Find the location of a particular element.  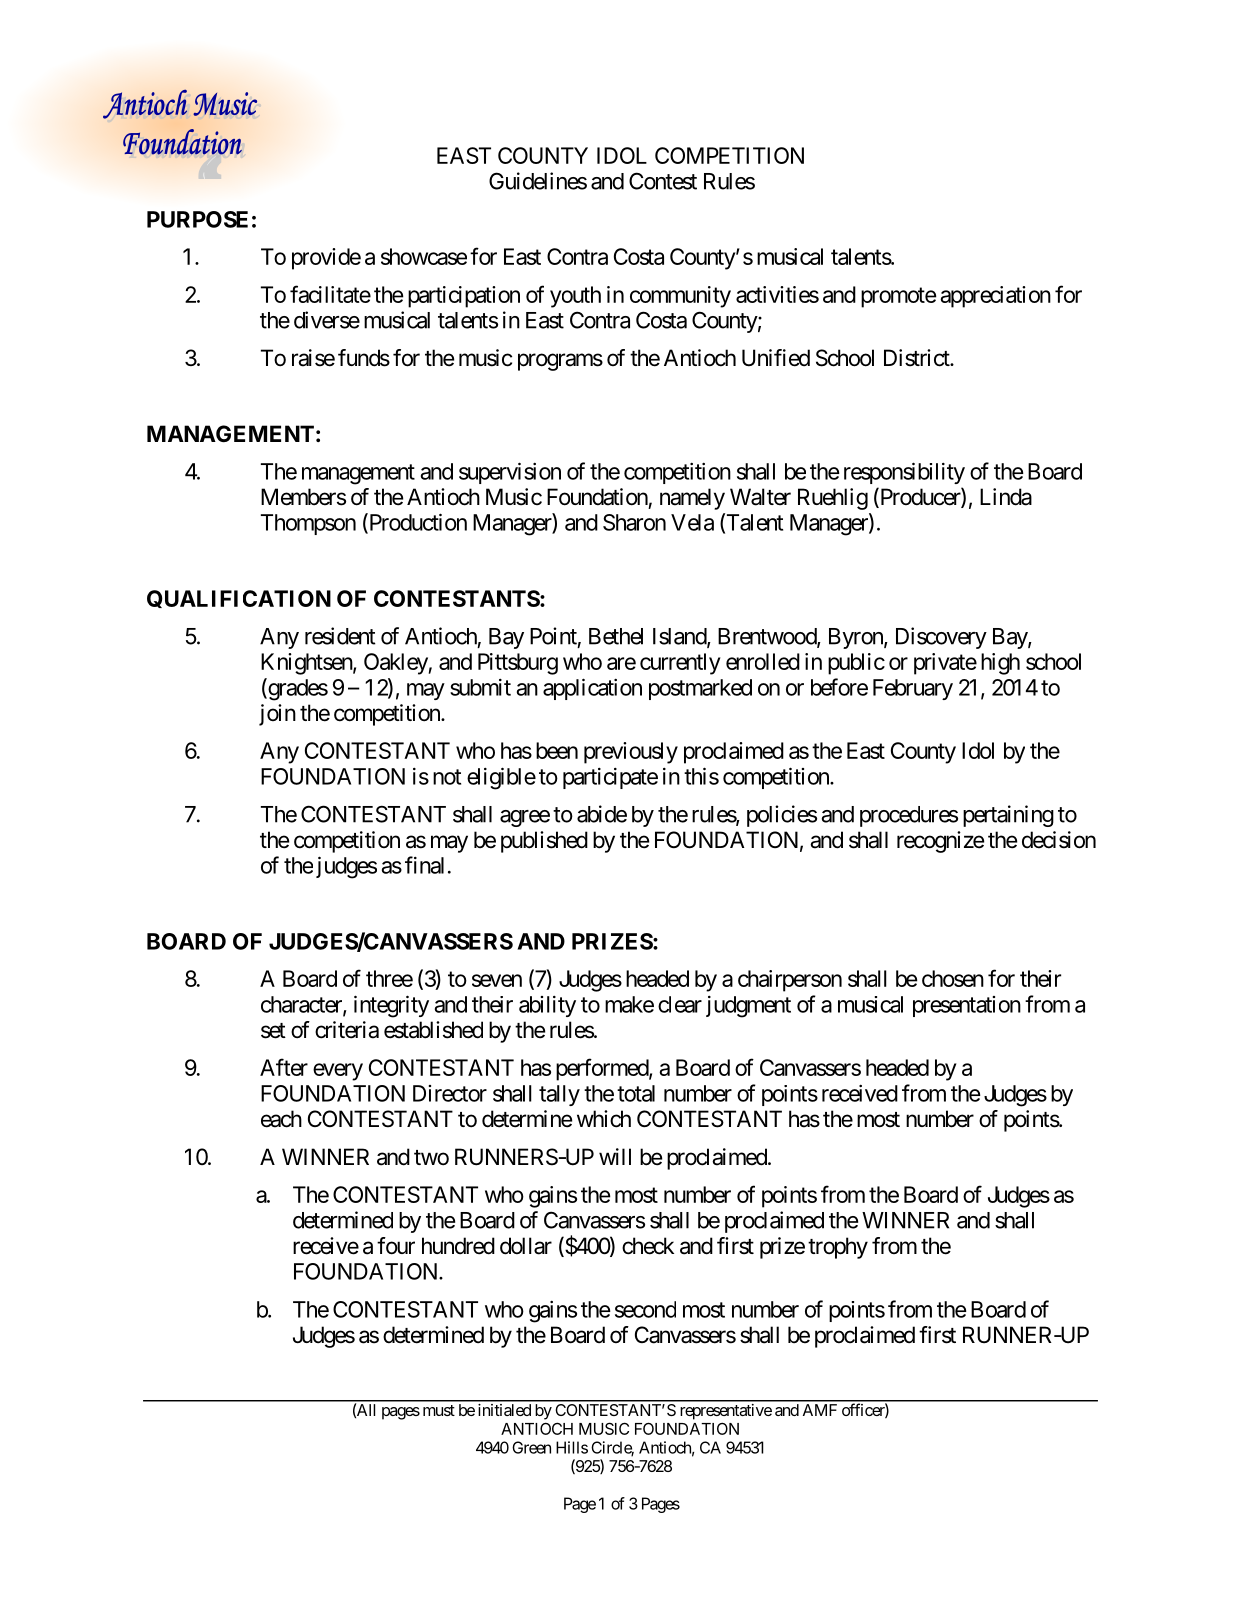

Island is located at coordinates (680, 637).
